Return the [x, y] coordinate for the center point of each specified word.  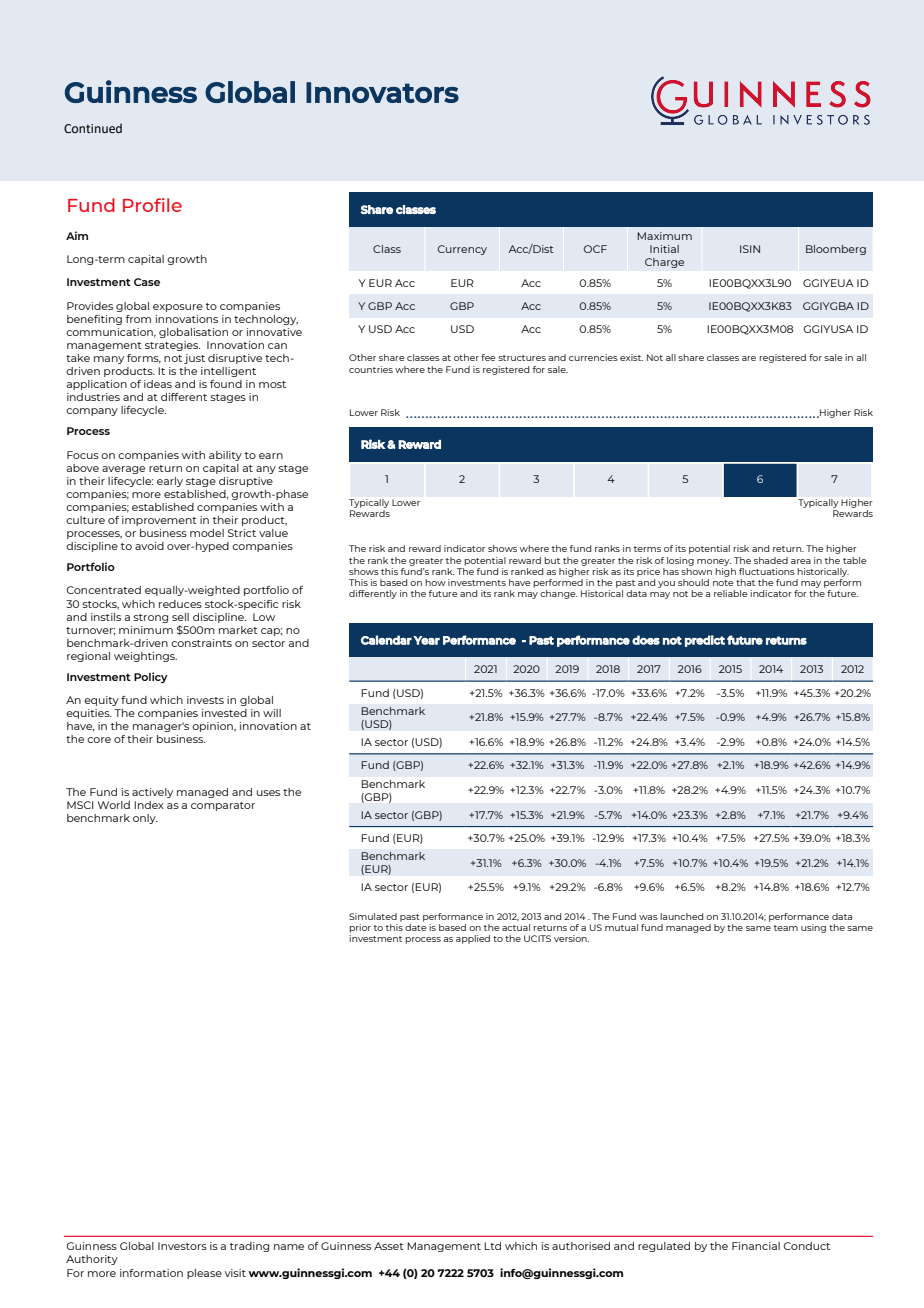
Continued [93, 128]
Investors [182, 1246]
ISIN [750, 249]
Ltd [492, 1246]
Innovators [382, 92]
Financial [756, 1246]
